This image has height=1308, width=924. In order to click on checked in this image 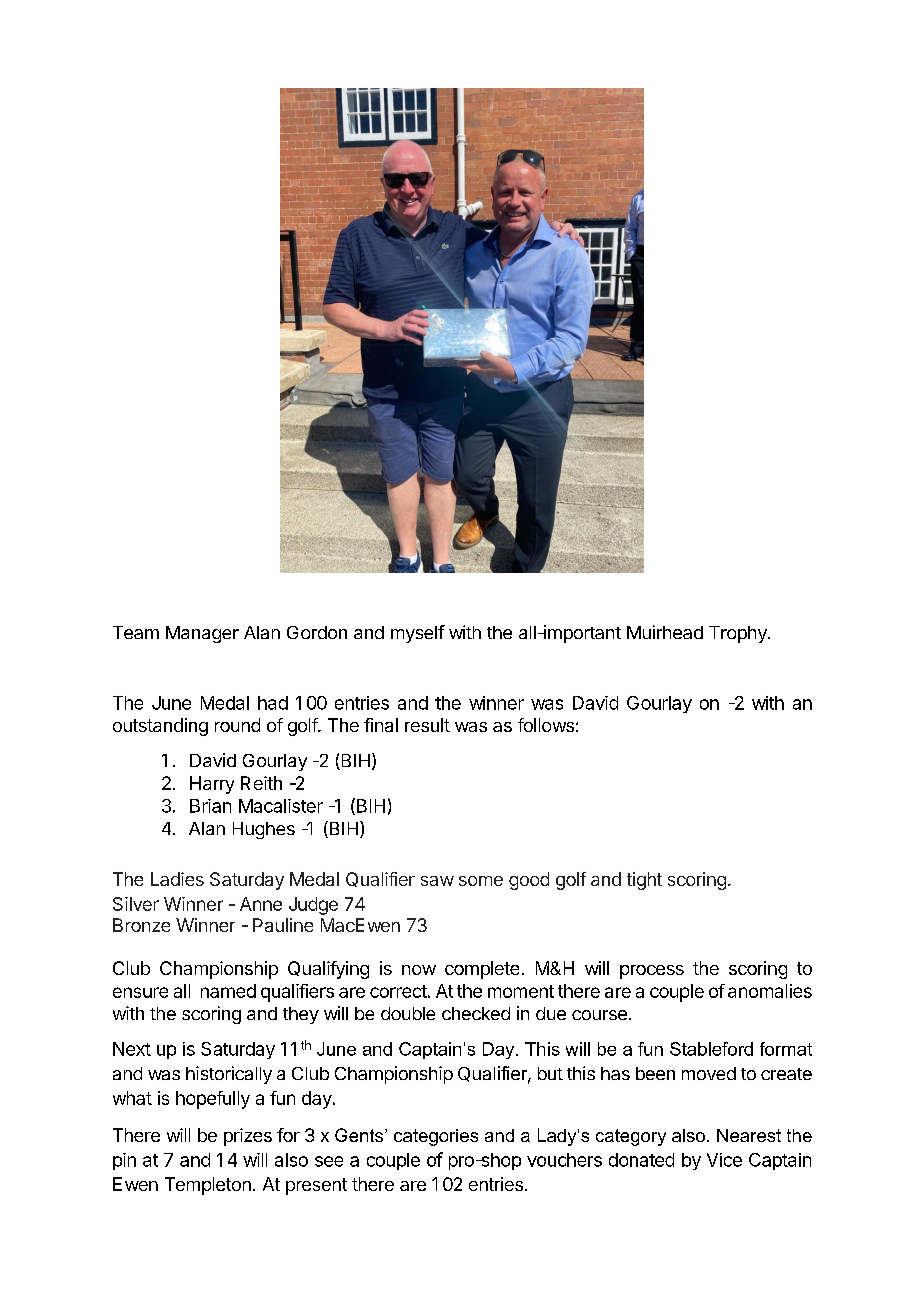, I will do `click(476, 1013)`.
